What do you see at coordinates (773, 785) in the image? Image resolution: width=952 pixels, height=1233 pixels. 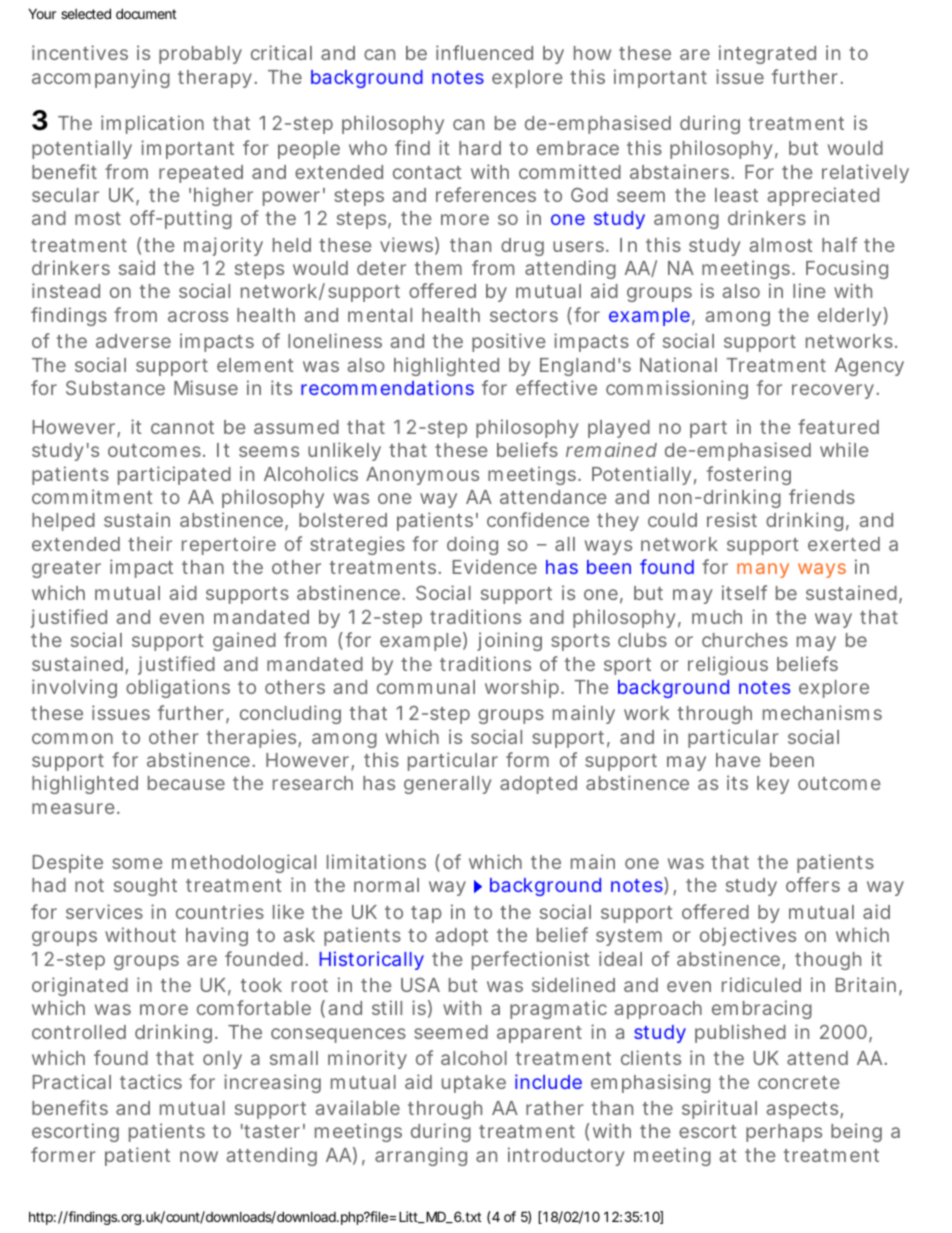 I see `key` at bounding box center [773, 785].
